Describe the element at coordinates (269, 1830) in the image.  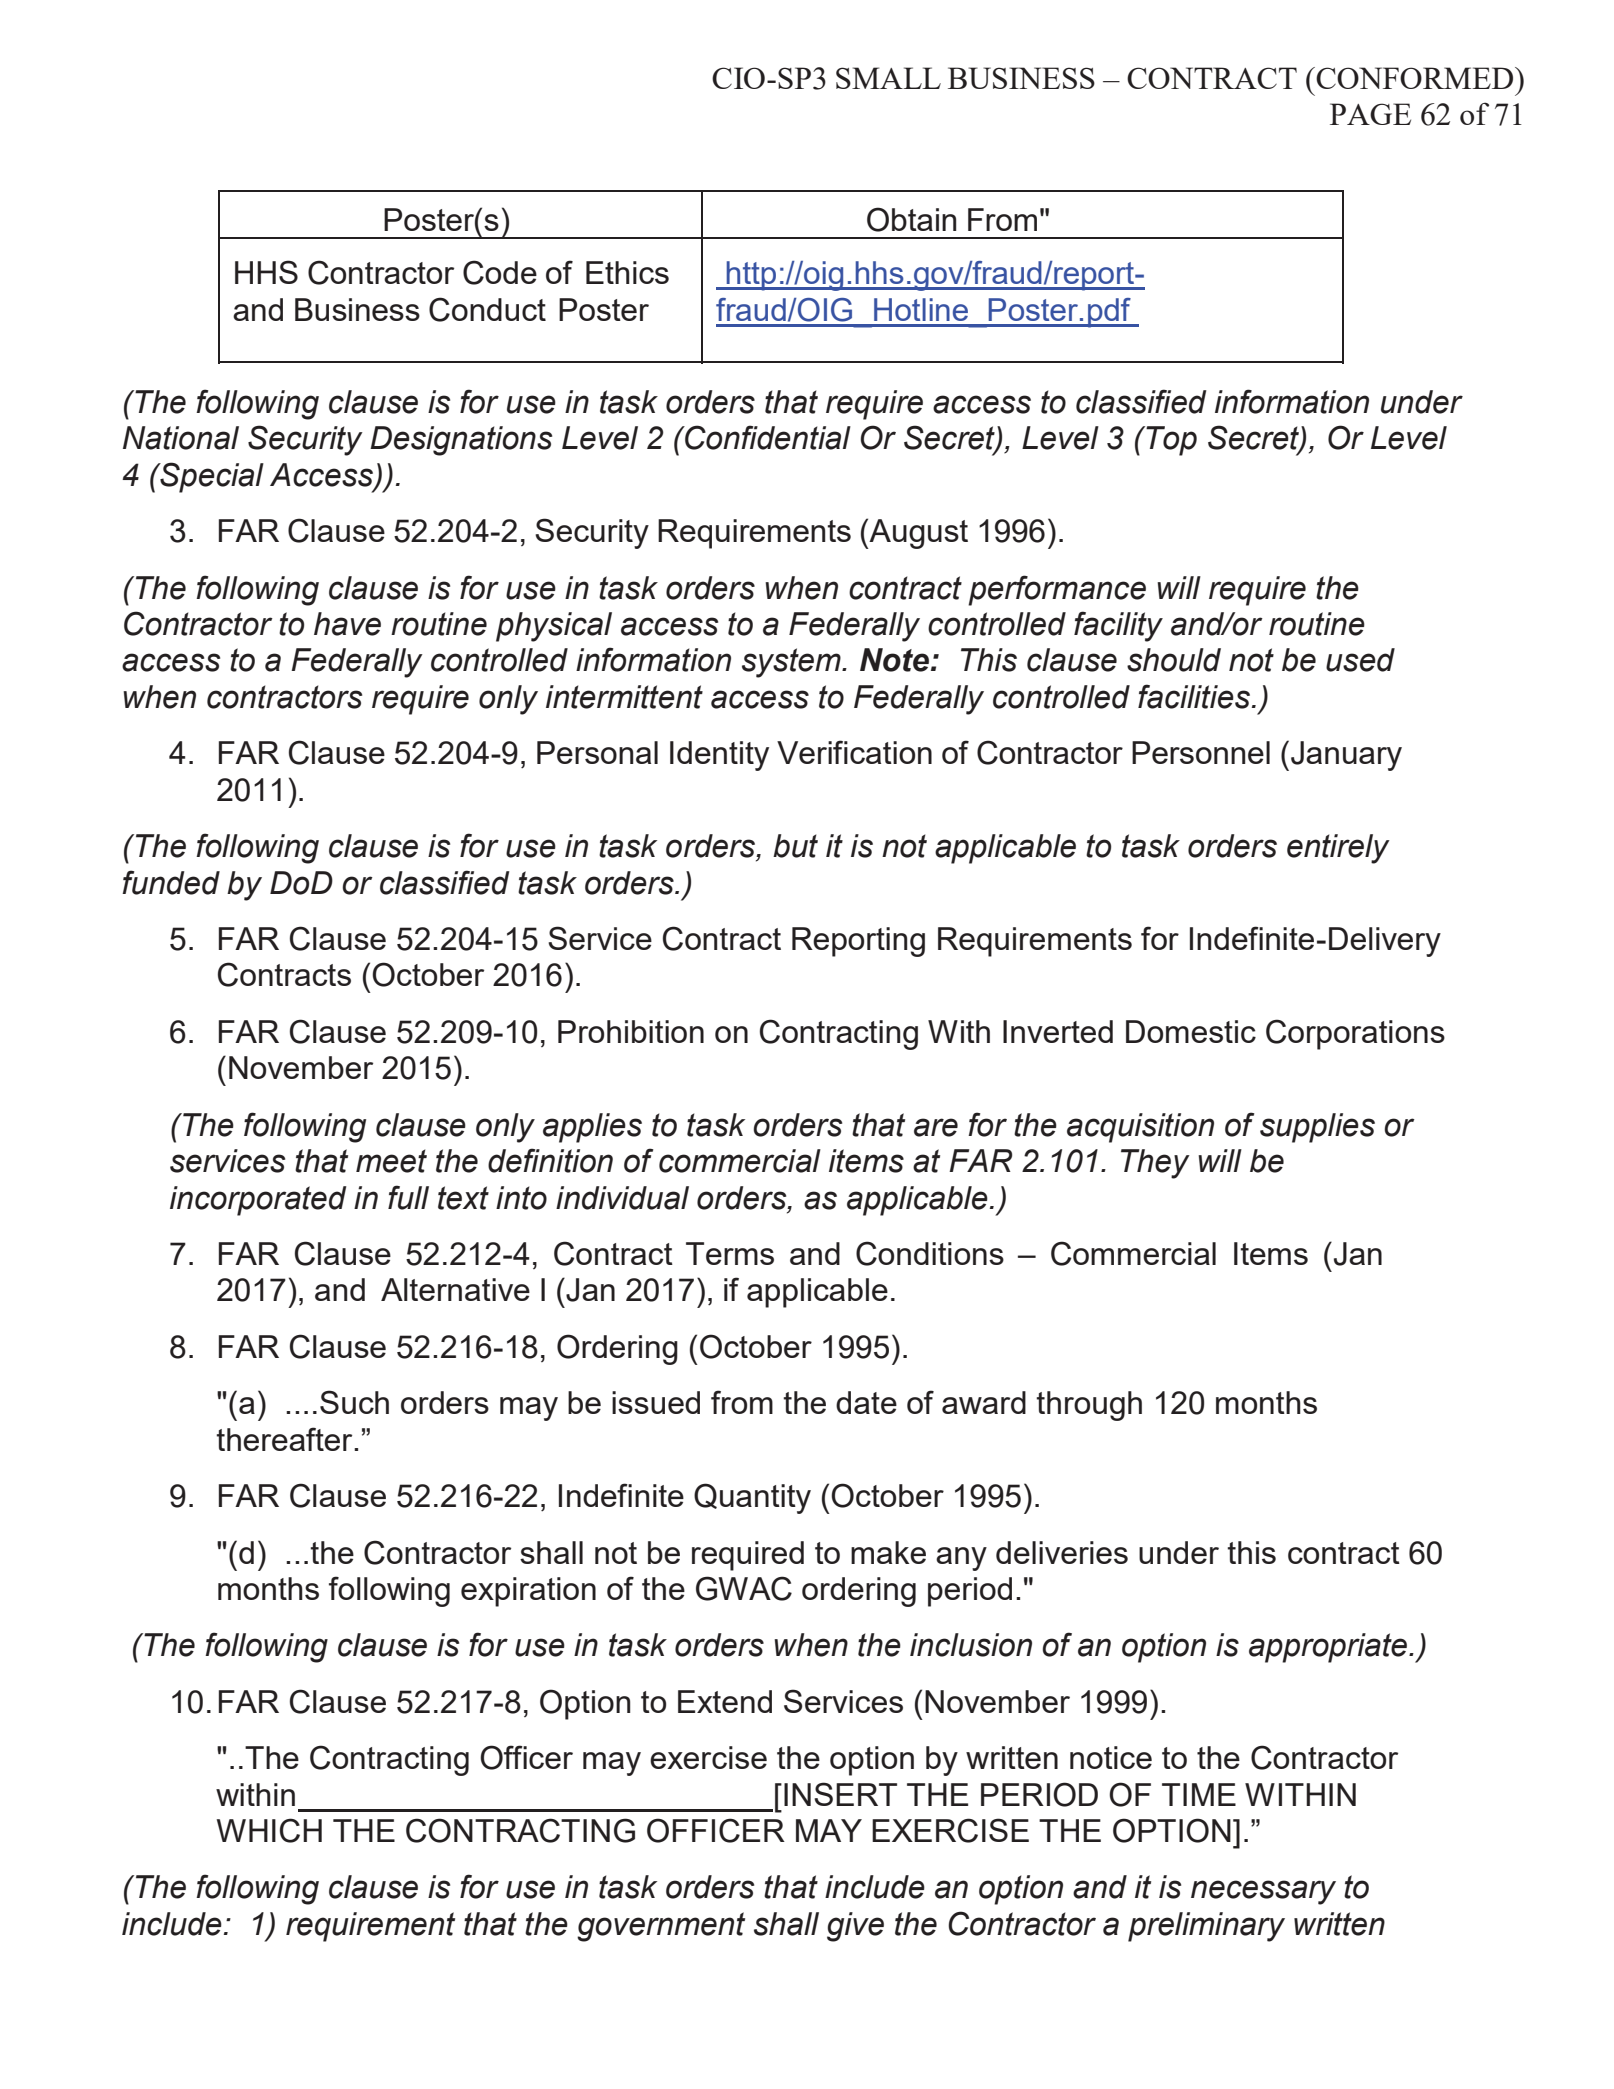
I see `WHICH` at that location.
